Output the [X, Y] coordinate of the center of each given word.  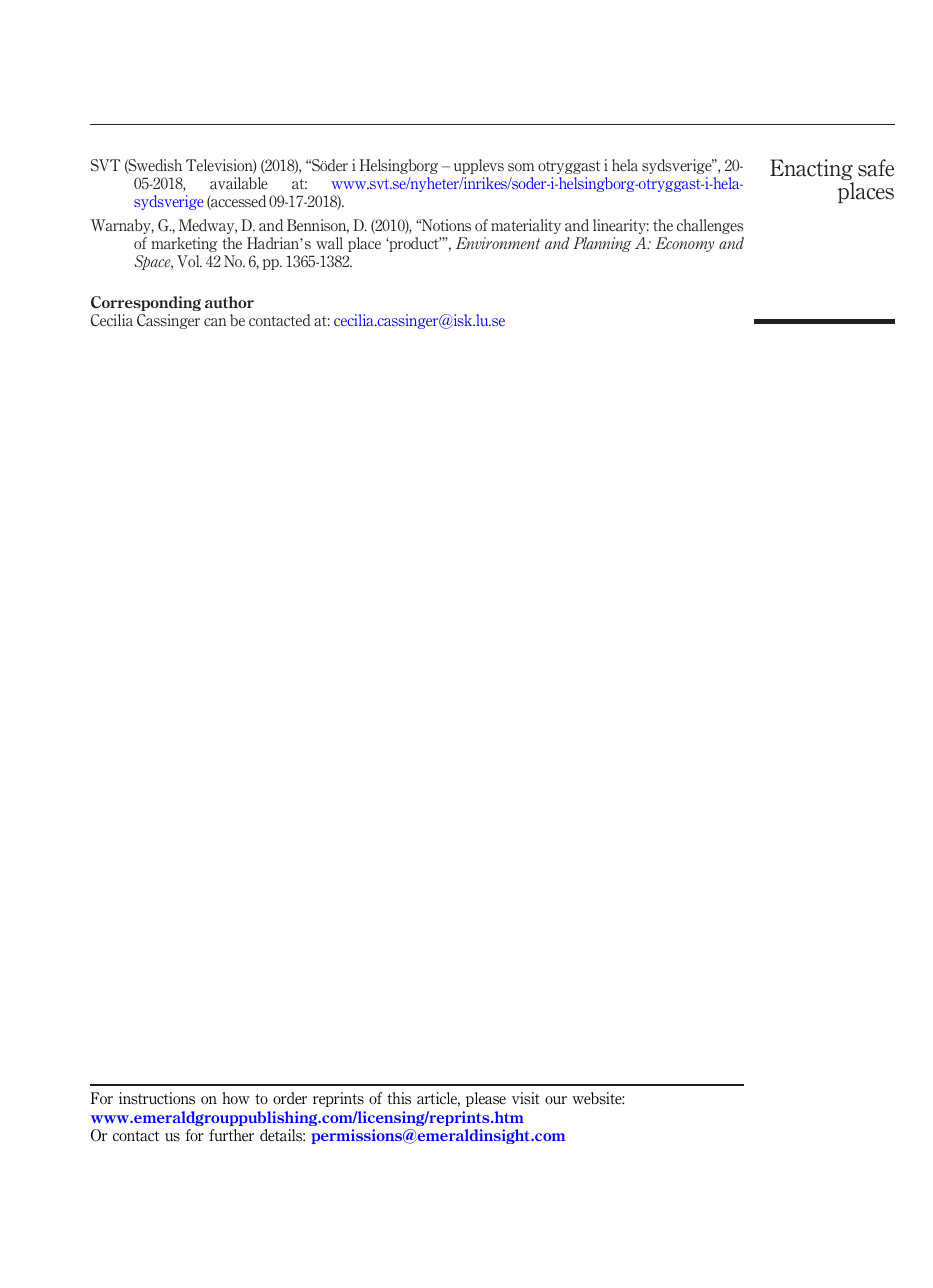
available [239, 183]
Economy [684, 244]
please [486, 1099]
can [215, 322]
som [521, 167]
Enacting [812, 171]
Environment [498, 243]
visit [526, 1098]
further [231, 1135]
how [236, 1098]
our [556, 1100]
